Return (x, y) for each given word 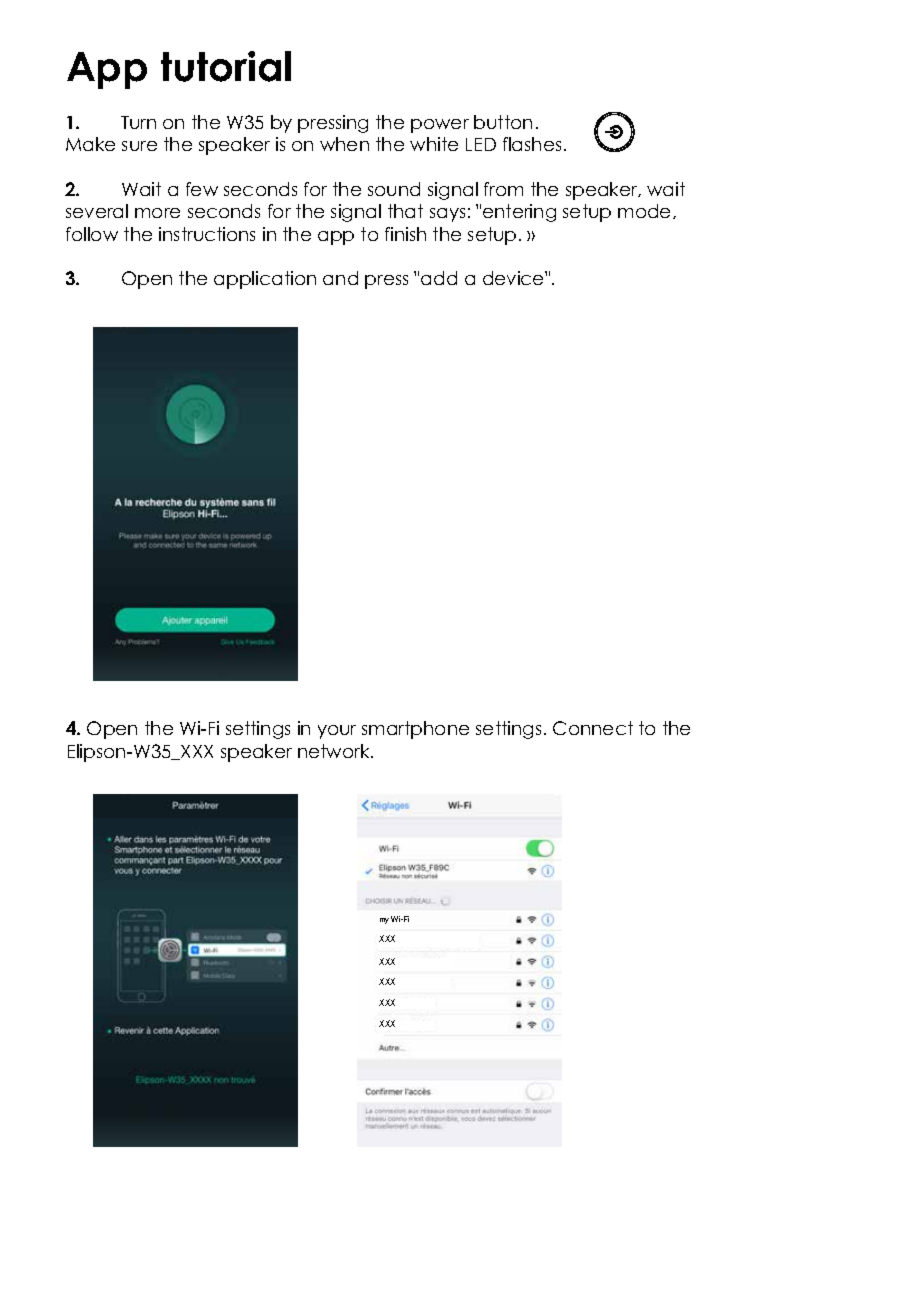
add (439, 278)
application (265, 280)
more (157, 213)
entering (519, 213)
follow (92, 234)
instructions (207, 234)
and (340, 278)
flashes (532, 144)
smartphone (415, 730)
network (335, 751)
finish (405, 234)
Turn (138, 122)
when (344, 144)
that (405, 211)
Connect (593, 728)
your (337, 732)
